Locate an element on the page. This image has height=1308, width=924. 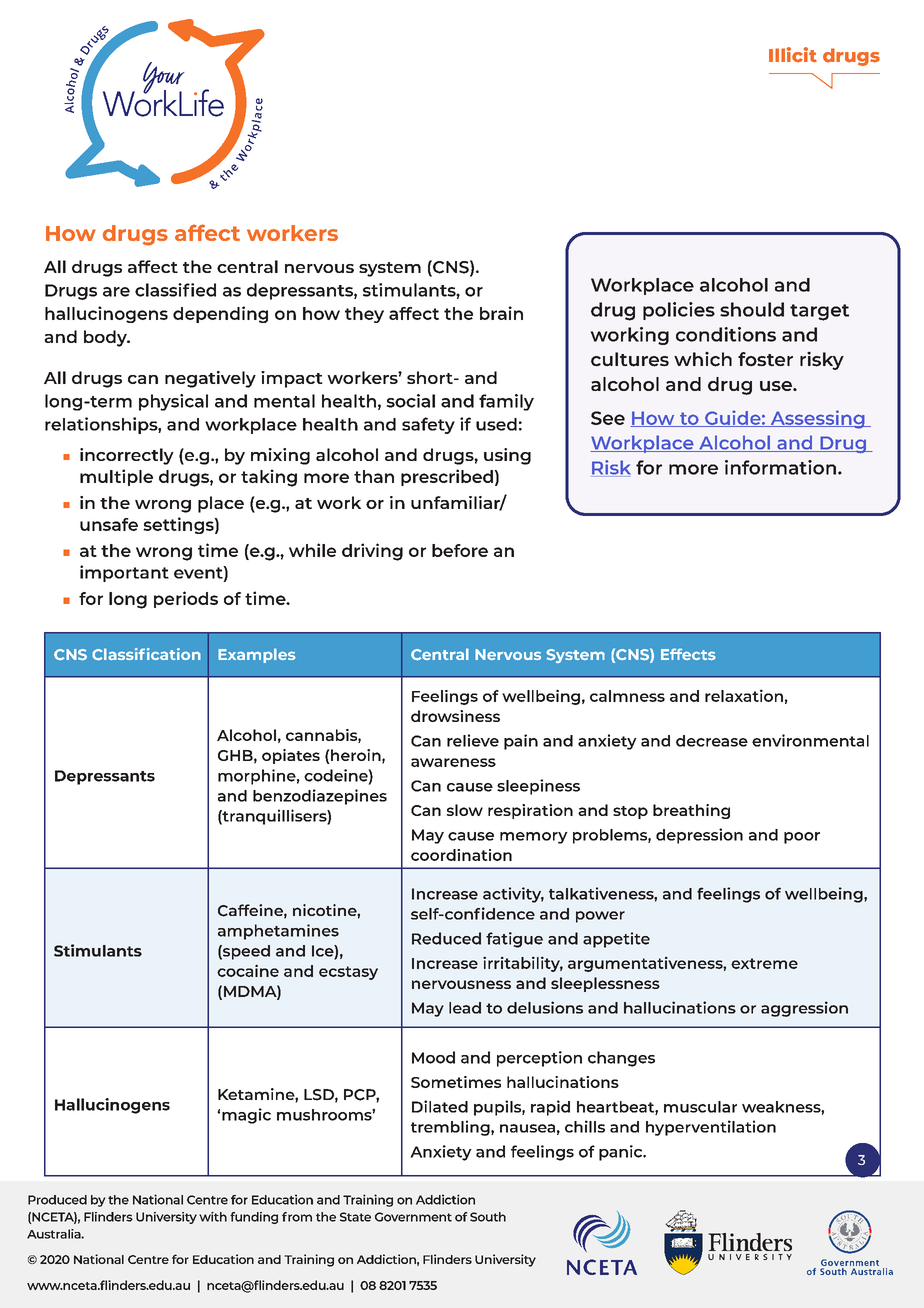
brain is located at coordinates (501, 313).
